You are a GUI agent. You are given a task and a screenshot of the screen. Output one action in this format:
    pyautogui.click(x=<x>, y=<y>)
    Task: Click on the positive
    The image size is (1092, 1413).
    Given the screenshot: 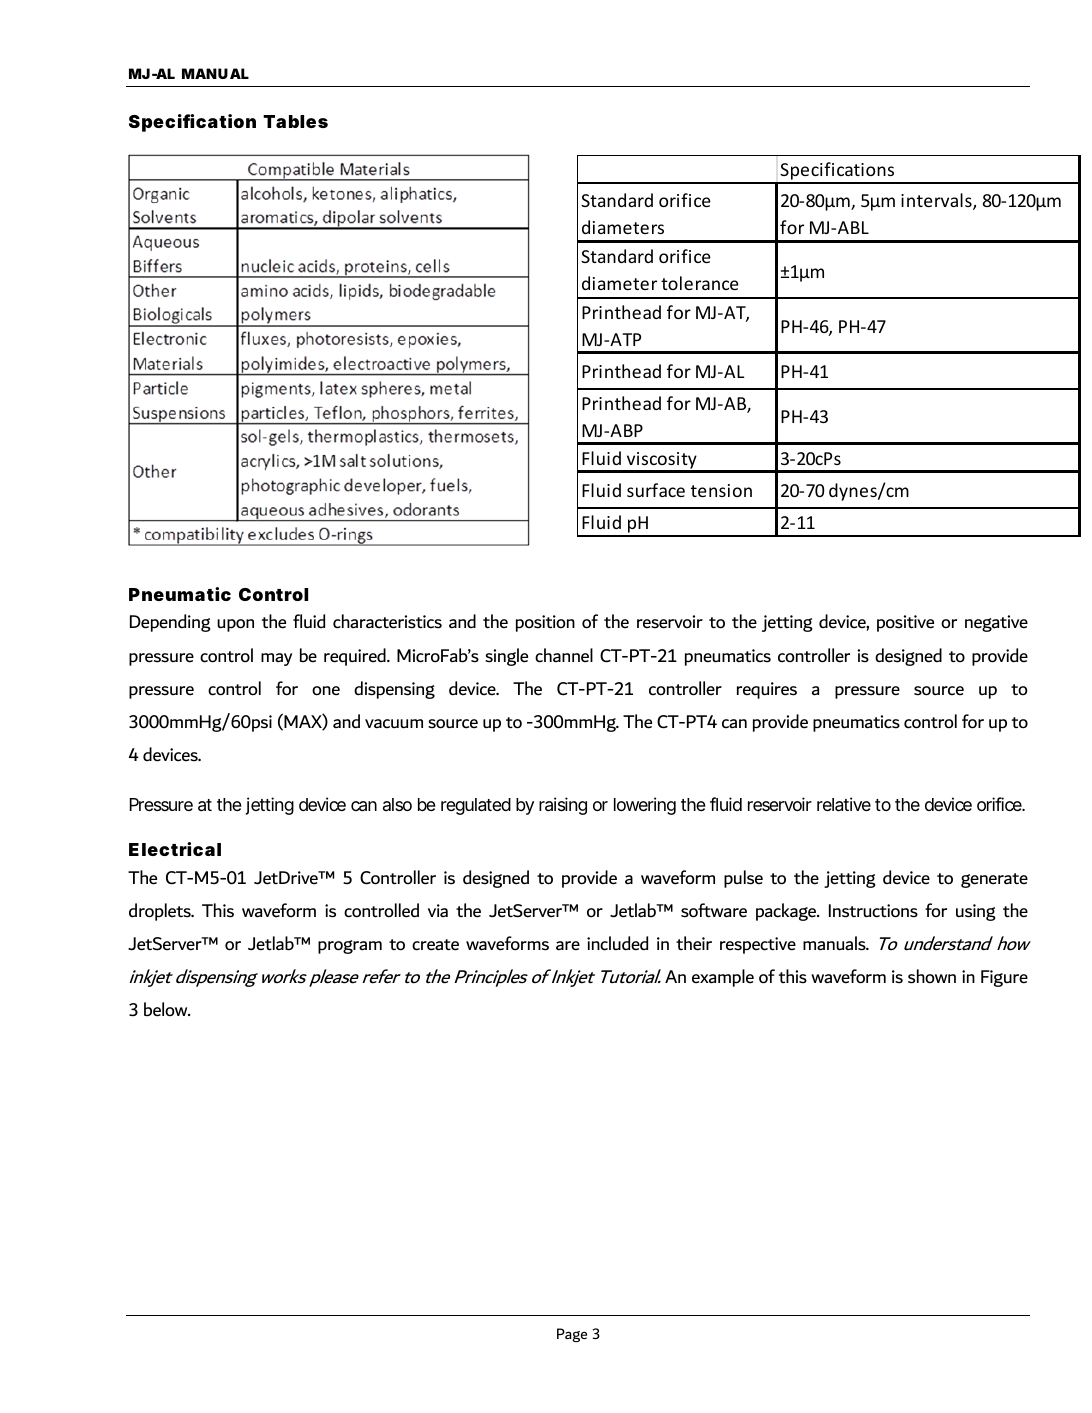 What is the action you would take?
    pyautogui.click(x=905, y=623)
